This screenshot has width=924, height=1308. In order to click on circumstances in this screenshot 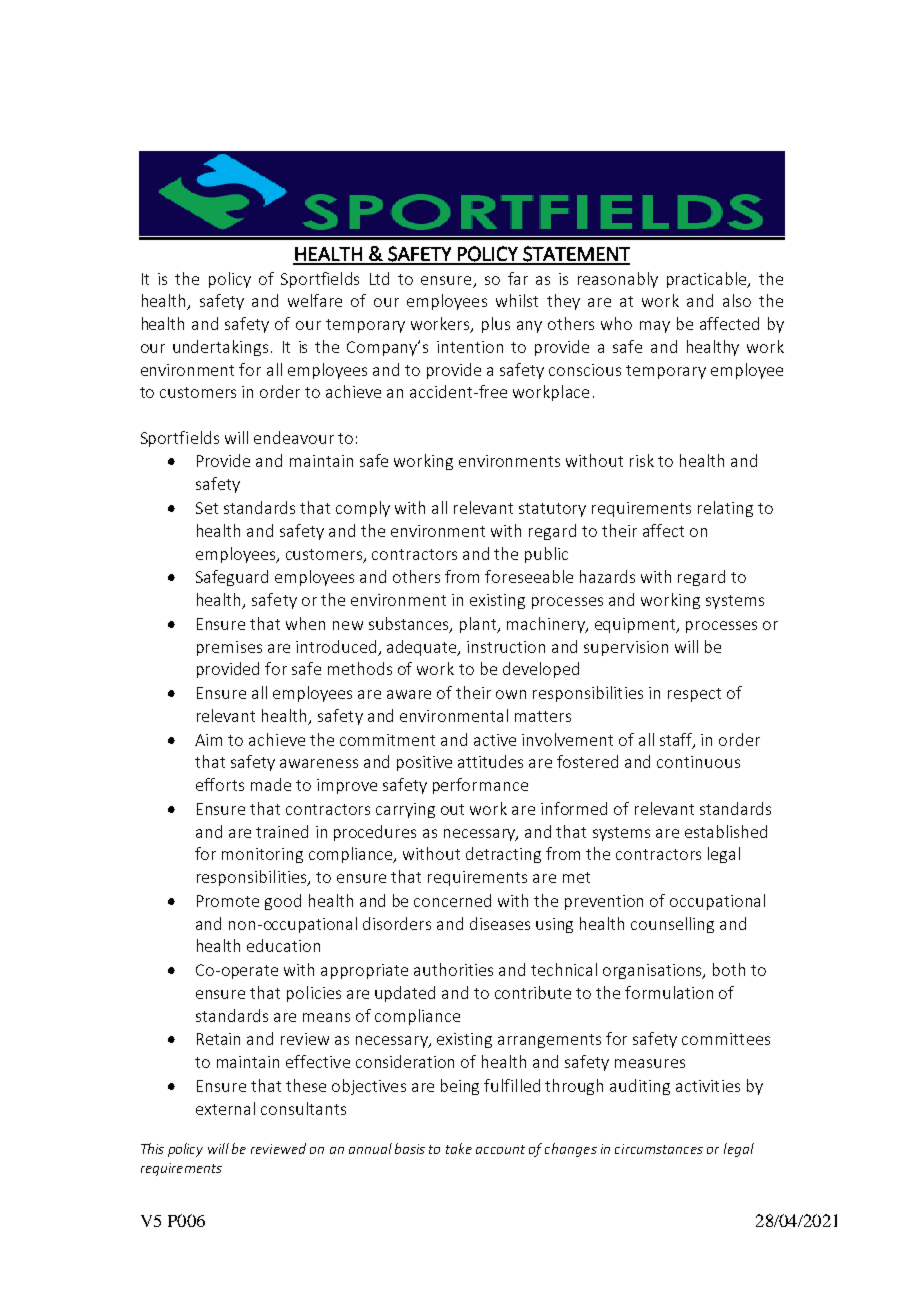, I will do `click(659, 1149)`.
